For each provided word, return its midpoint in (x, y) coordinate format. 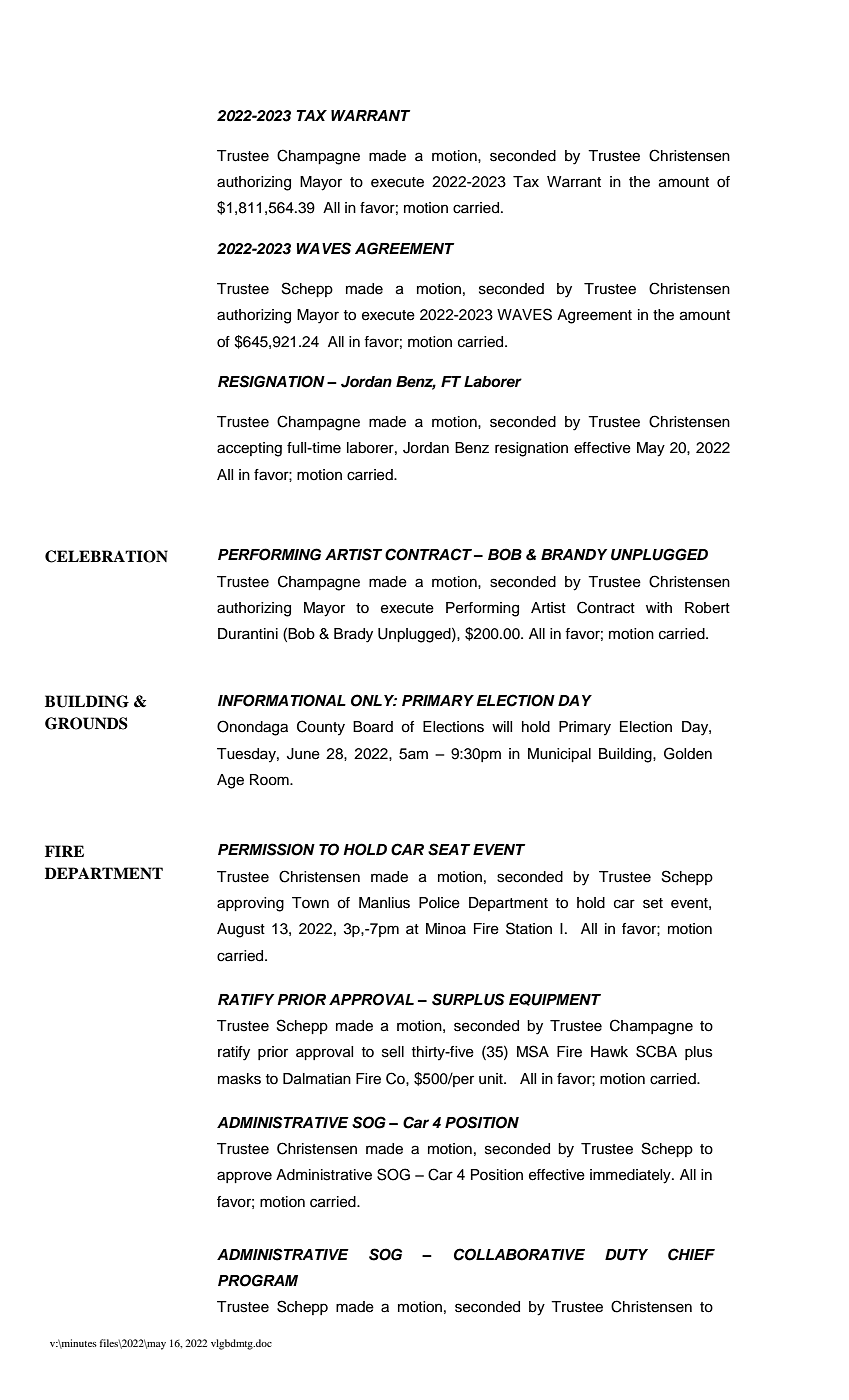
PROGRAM (258, 1280)
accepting (249, 449)
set (653, 903)
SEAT (449, 849)
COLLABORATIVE (519, 1254)
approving (250, 904)
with (659, 607)
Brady (353, 635)
